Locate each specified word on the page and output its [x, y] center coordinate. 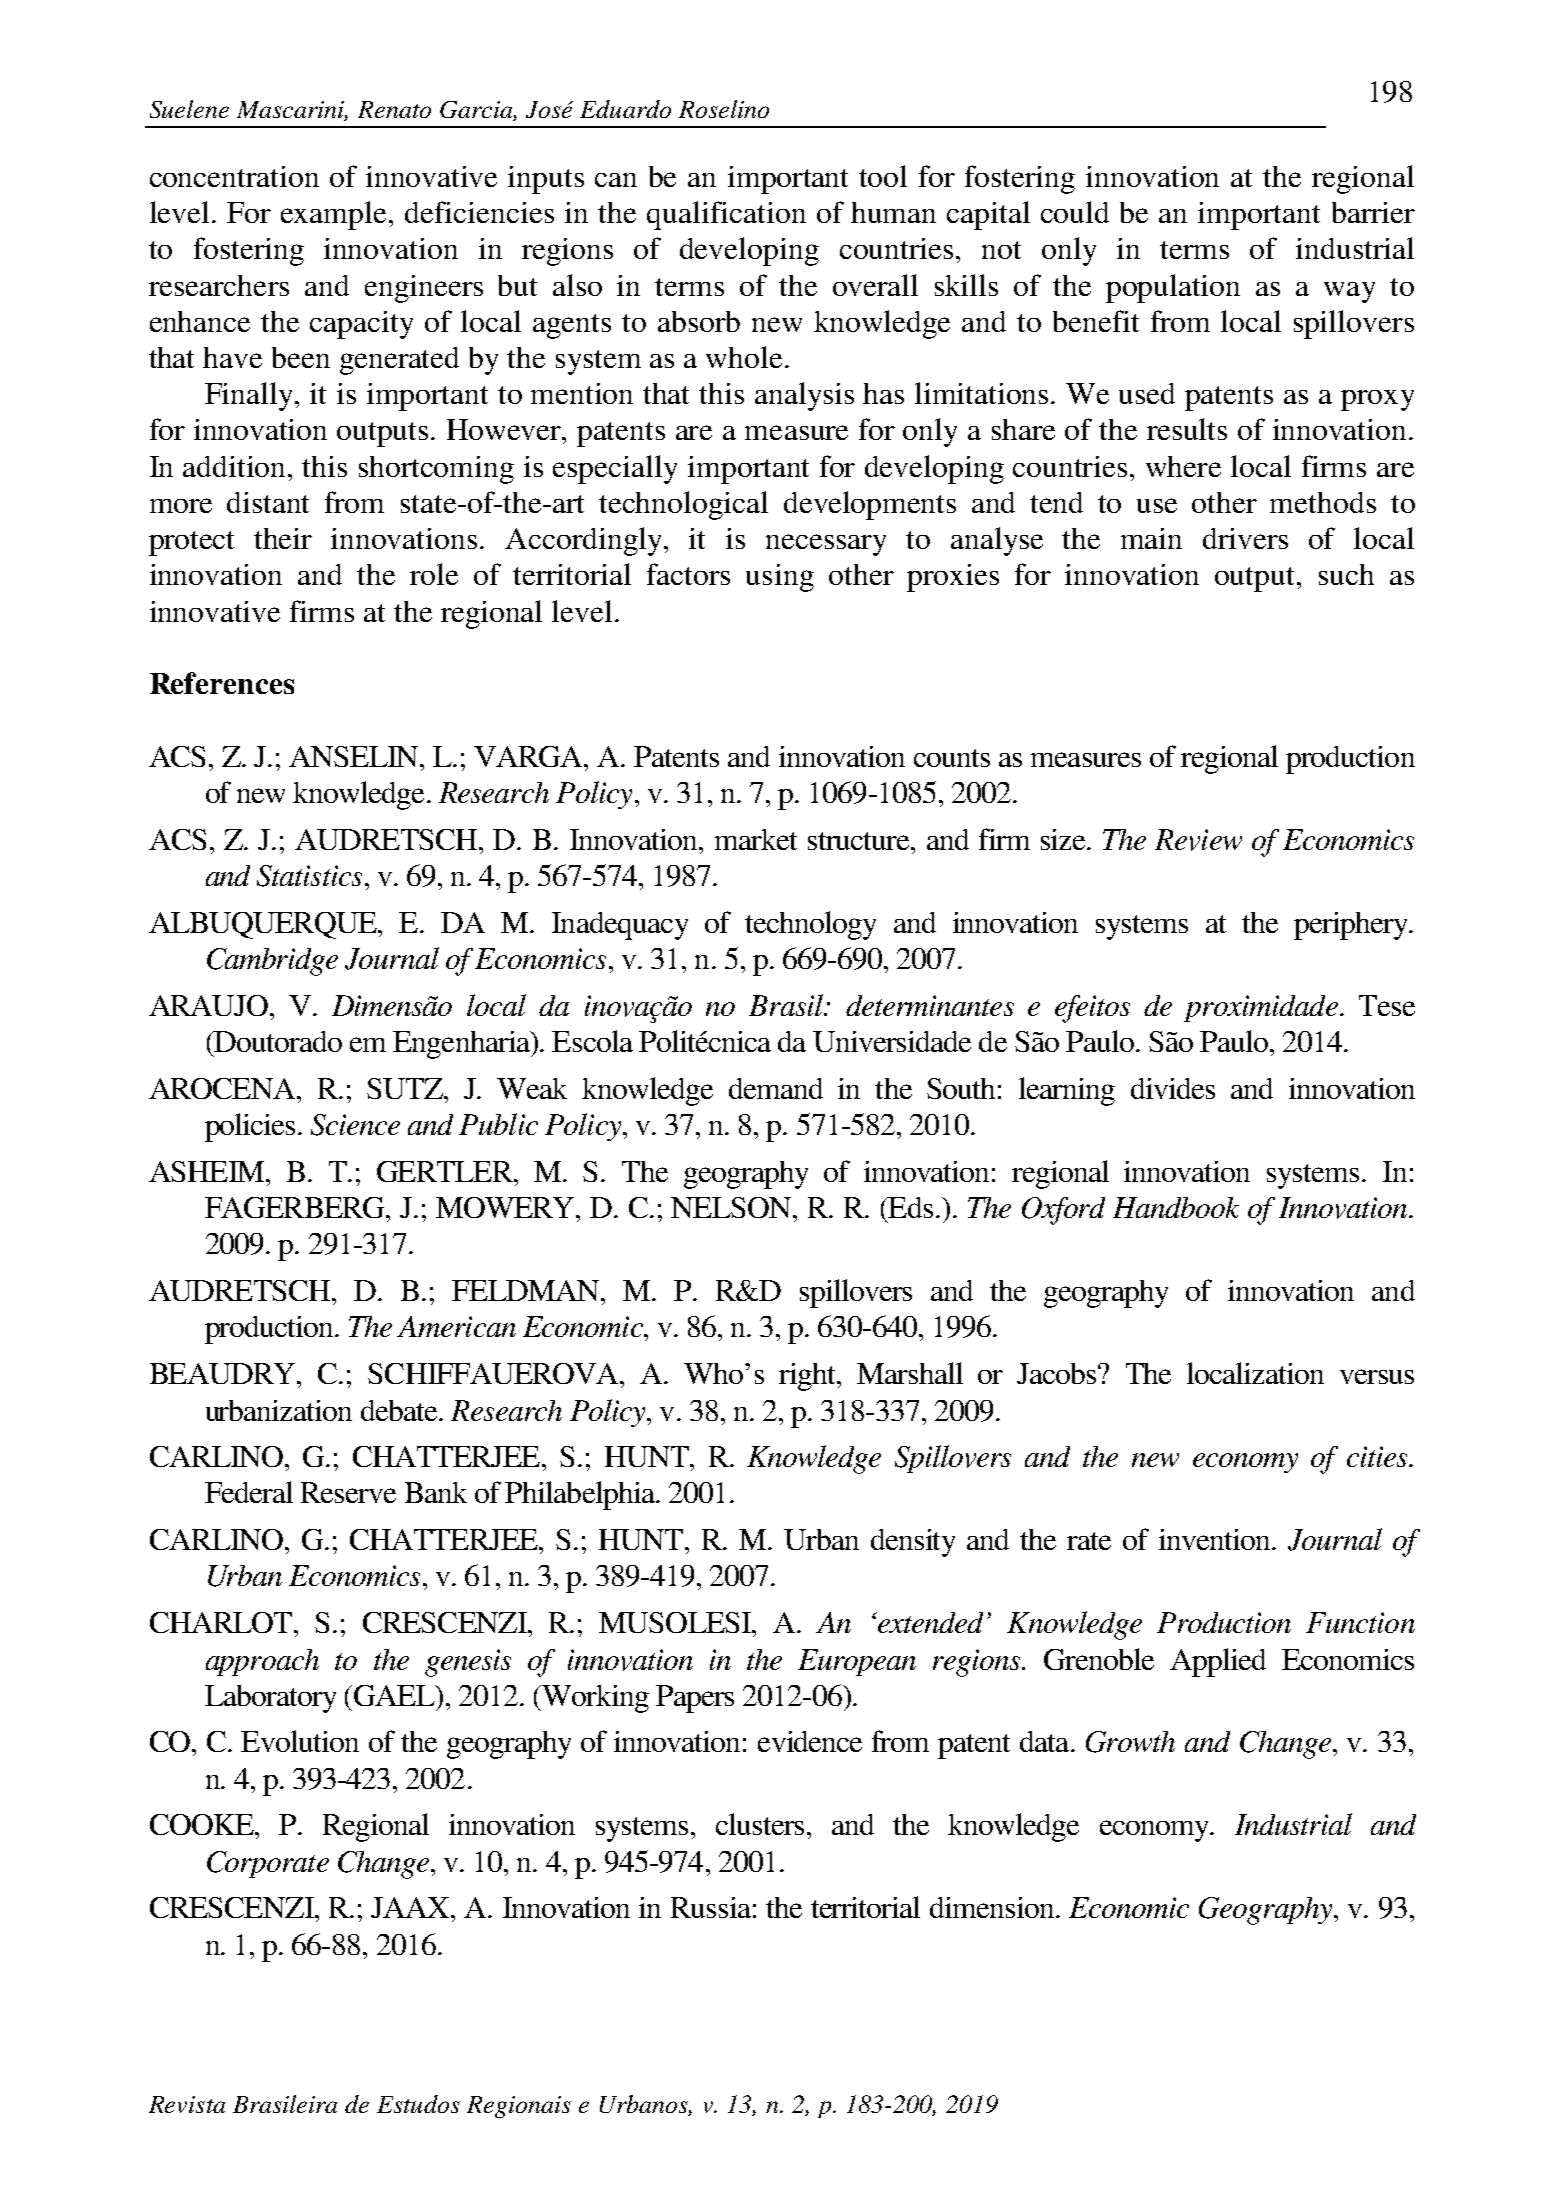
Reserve [348, 1492]
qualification [726, 215]
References [222, 683]
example [333, 215]
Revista [187, 2104]
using [780, 578]
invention [1216, 1539]
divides [1173, 1088]
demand [776, 1088]
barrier [1373, 212]
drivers [1245, 538]
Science [355, 1125]
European [857, 1662]
